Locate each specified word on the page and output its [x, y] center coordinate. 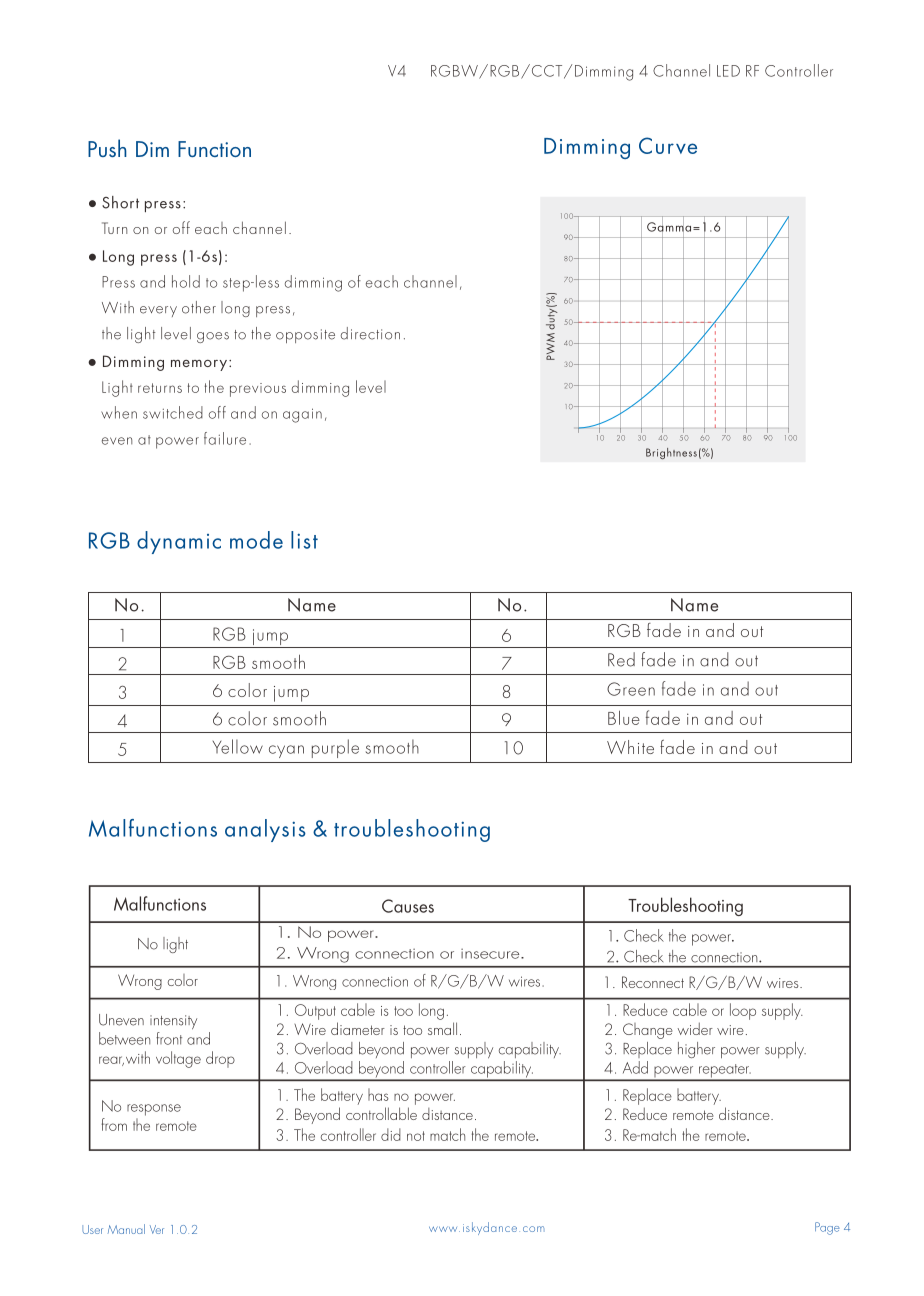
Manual [126, 1229]
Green [631, 689]
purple [335, 748]
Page [827, 1228]
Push [107, 148]
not [416, 1136]
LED [728, 71]
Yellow [238, 746]
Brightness [671, 453]
